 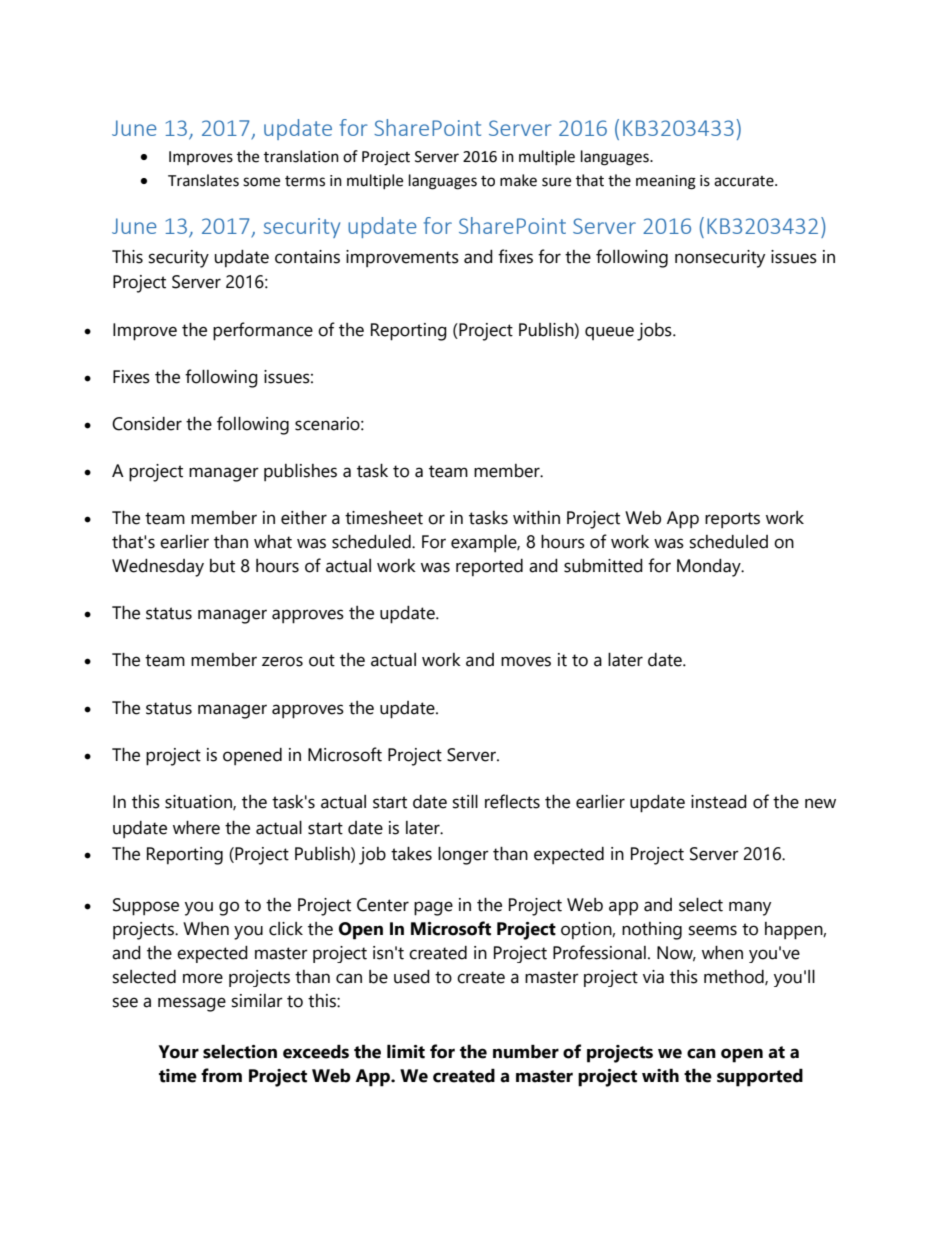 What do you see at coordinates (745, 181) in the document?
I see `accurate` at bounding box center [745, 181].
